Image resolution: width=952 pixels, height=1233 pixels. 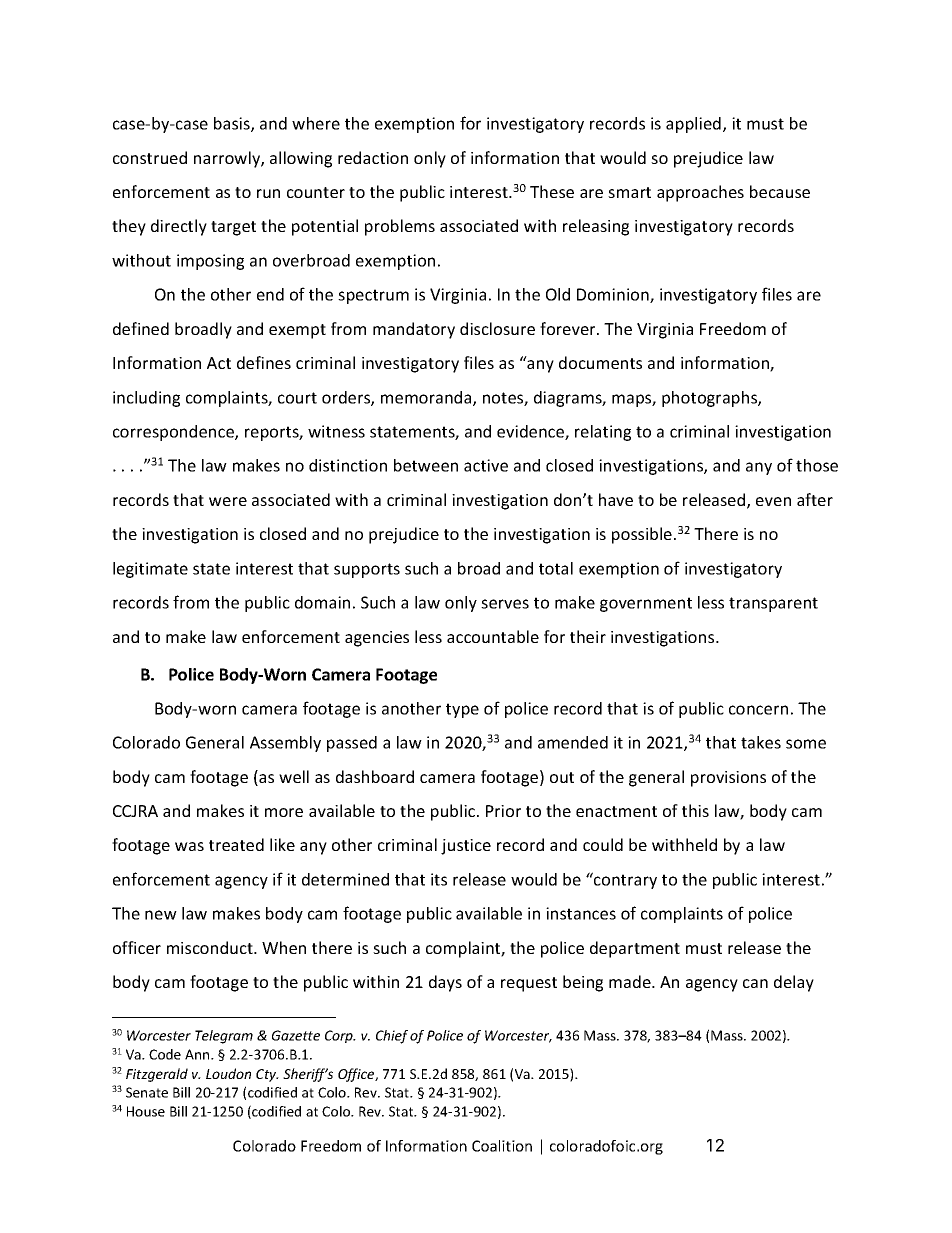 What do you see at coordinates (233, 124) in the document?
I see `basis` at bounding box center [233, 124].
